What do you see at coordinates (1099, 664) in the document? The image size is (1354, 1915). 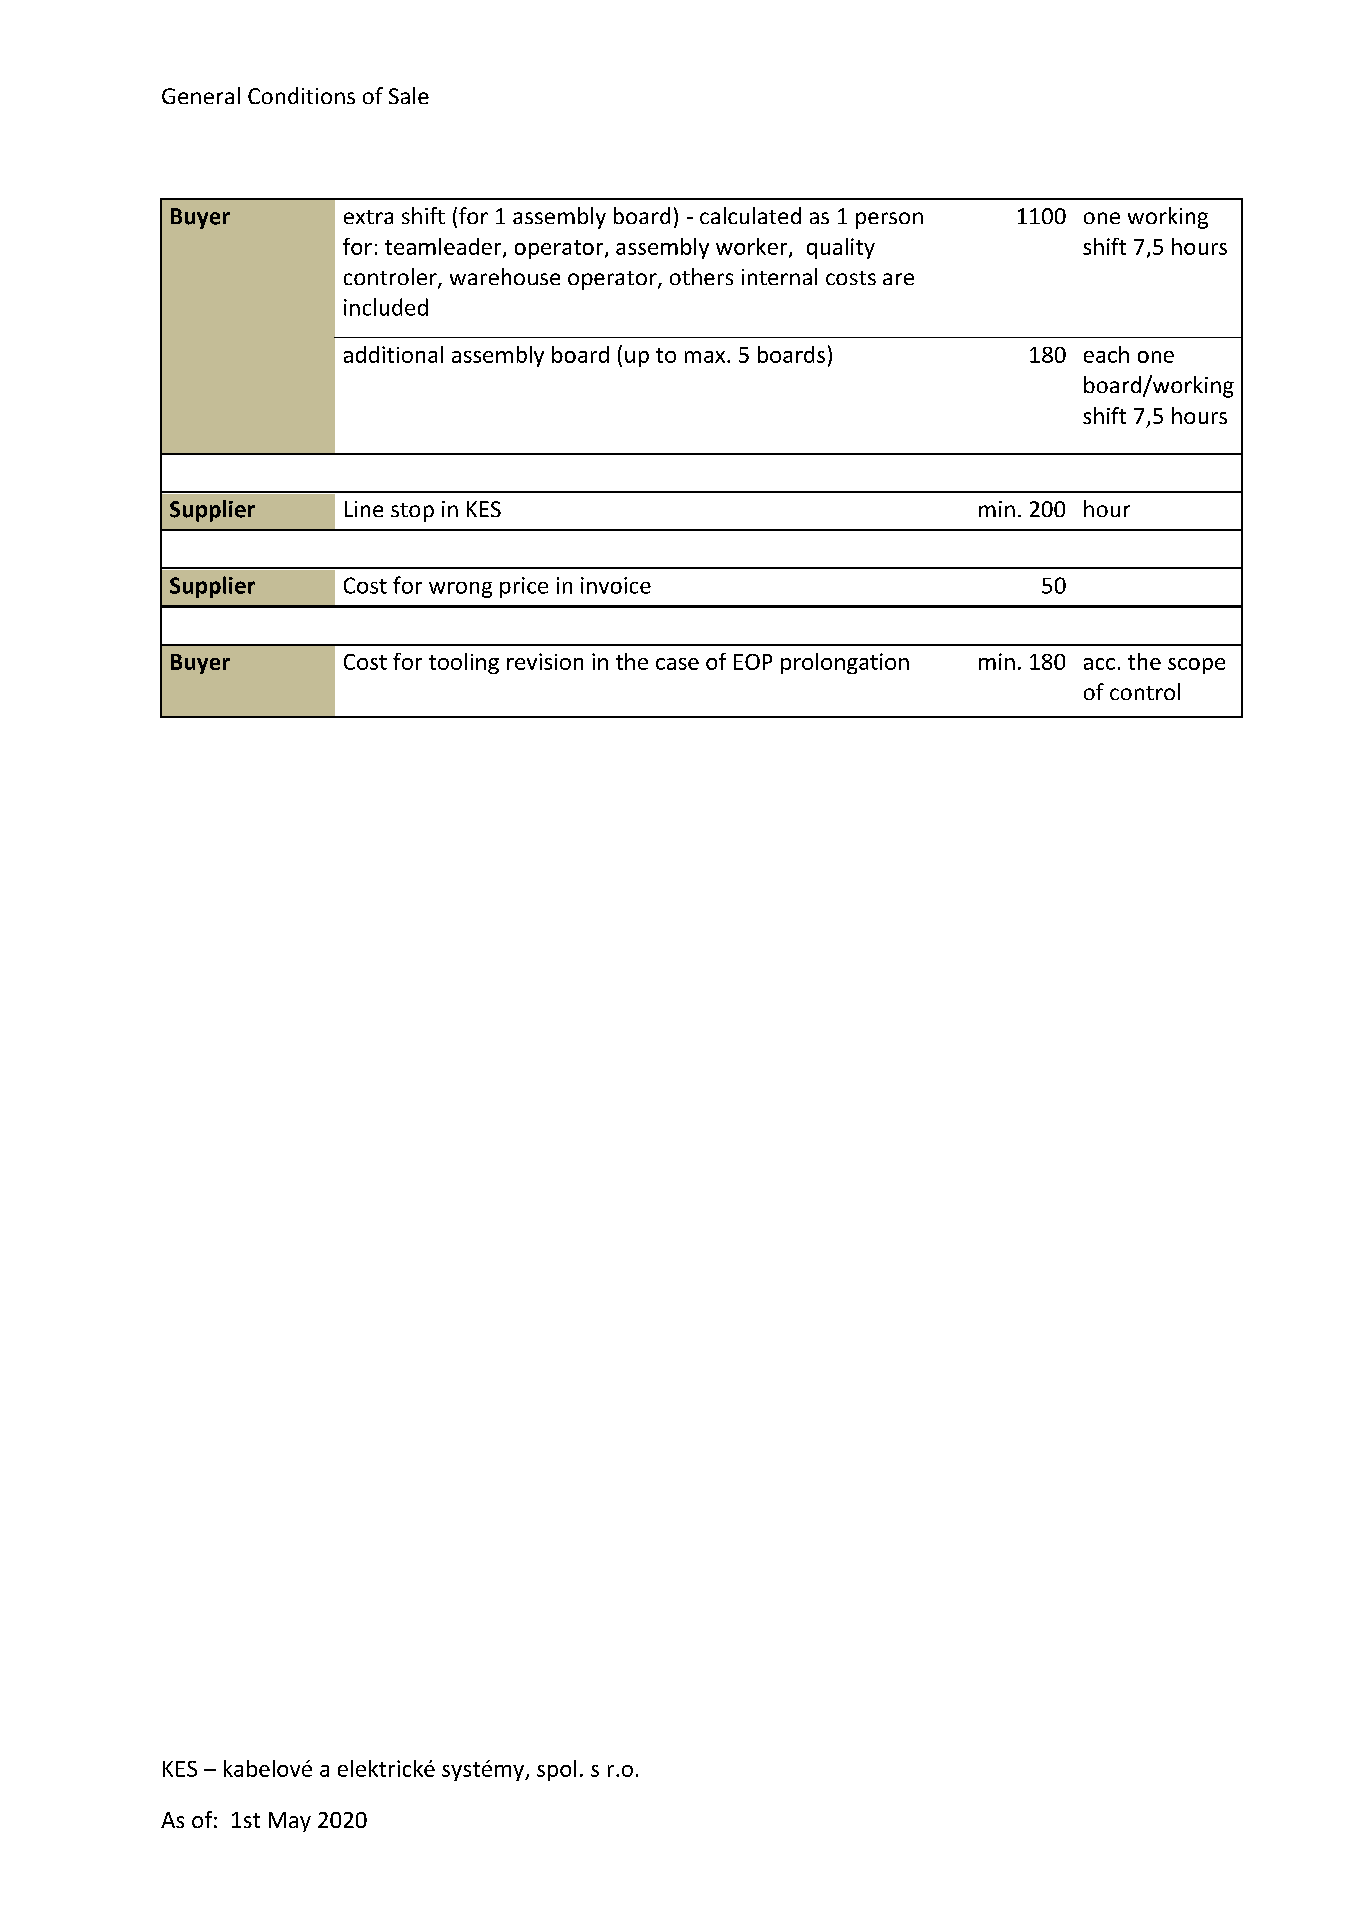 I see `acc` at bounding box center [1099, 664].
